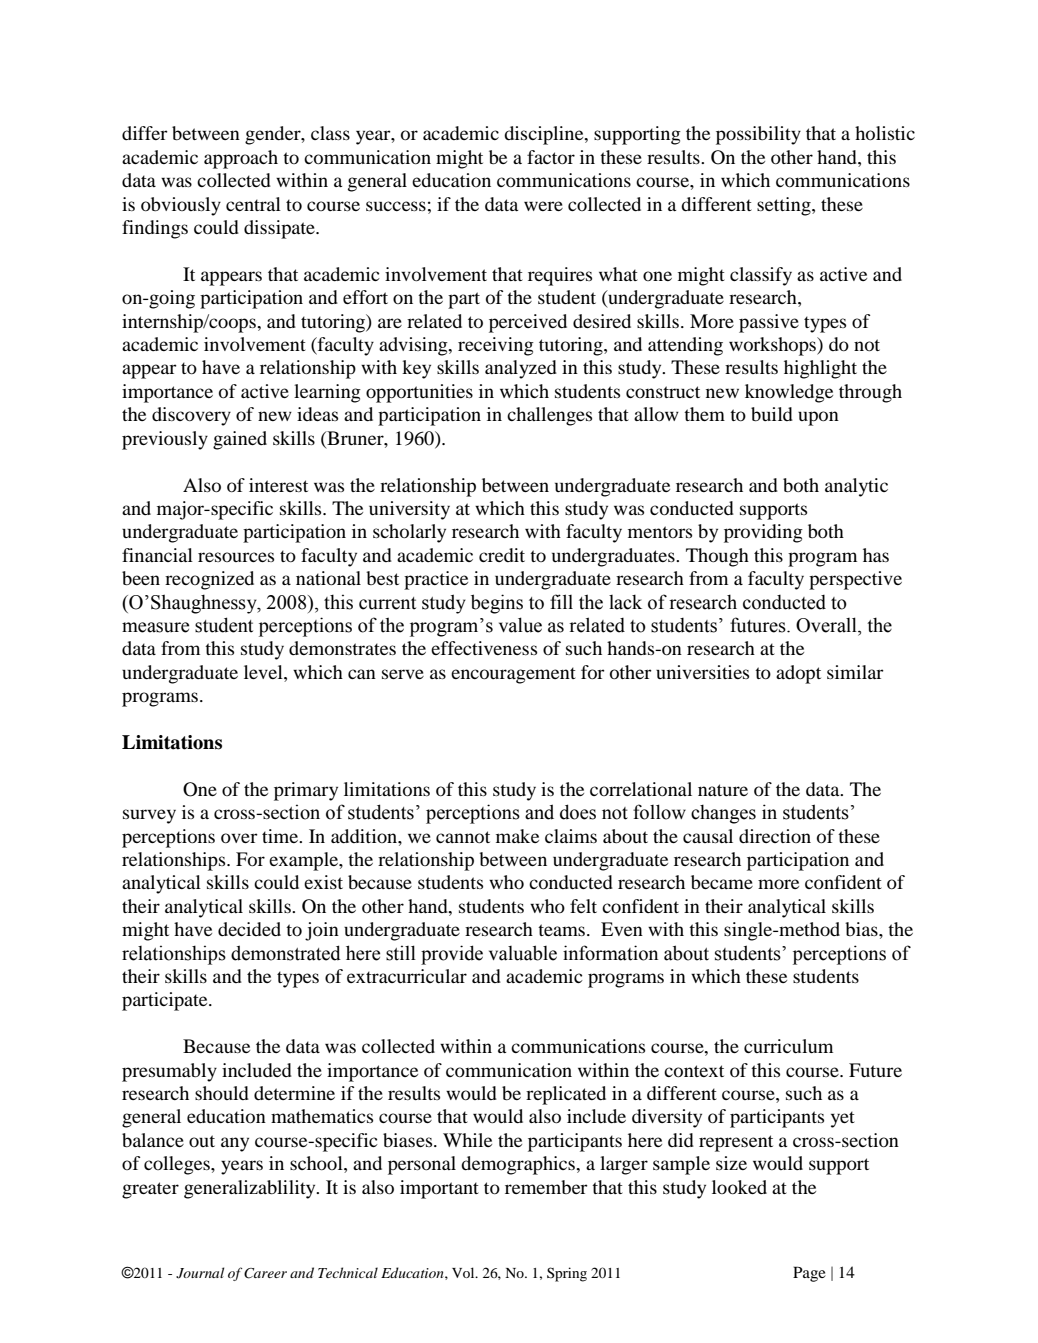 Image resolution: width=1038 pixels, height=1343 pixels. Describe the element at coordinates (785, 206) in the screenshot. I see `setting` at that location.
